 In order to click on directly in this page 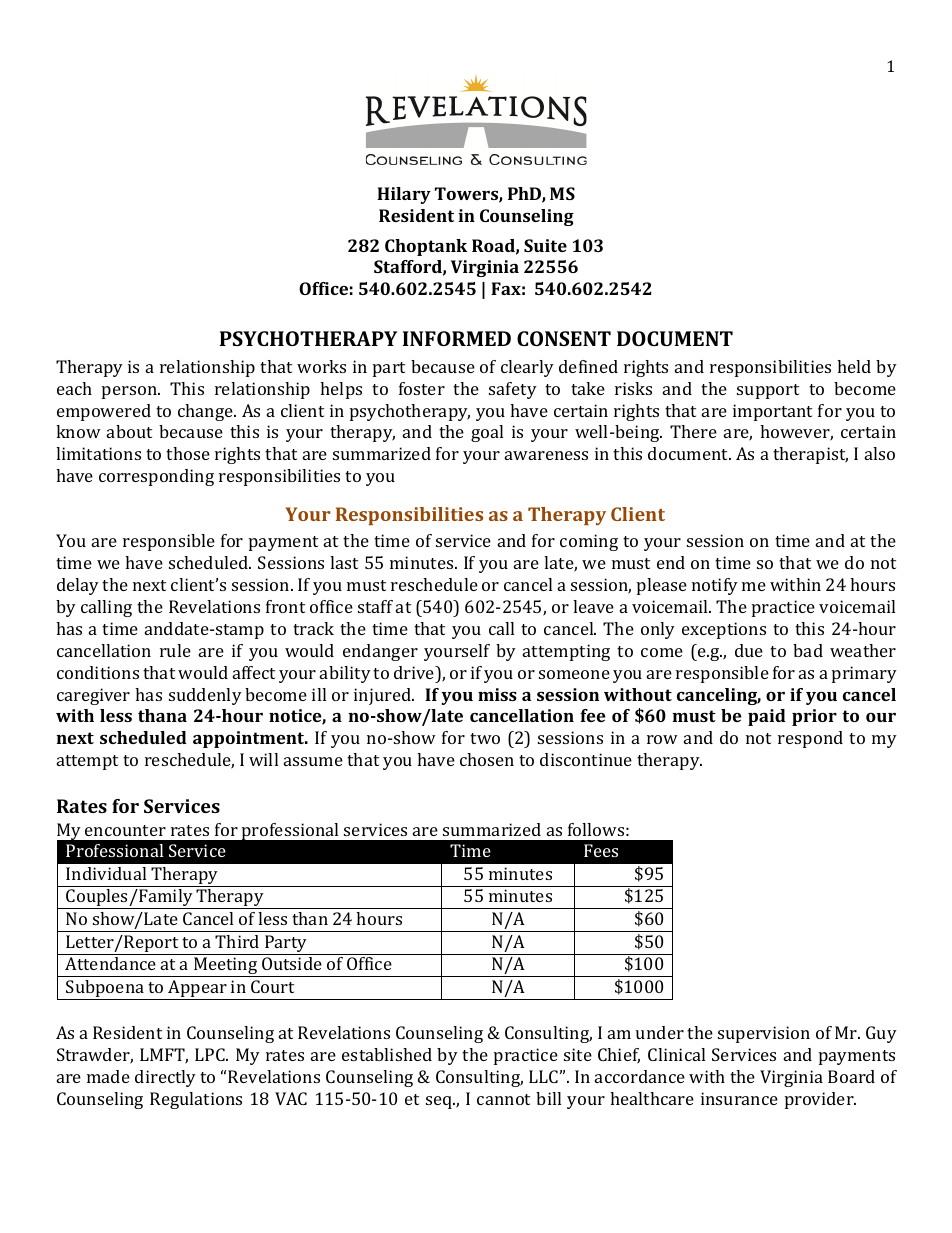, I will do `click(165, 1078)`.
